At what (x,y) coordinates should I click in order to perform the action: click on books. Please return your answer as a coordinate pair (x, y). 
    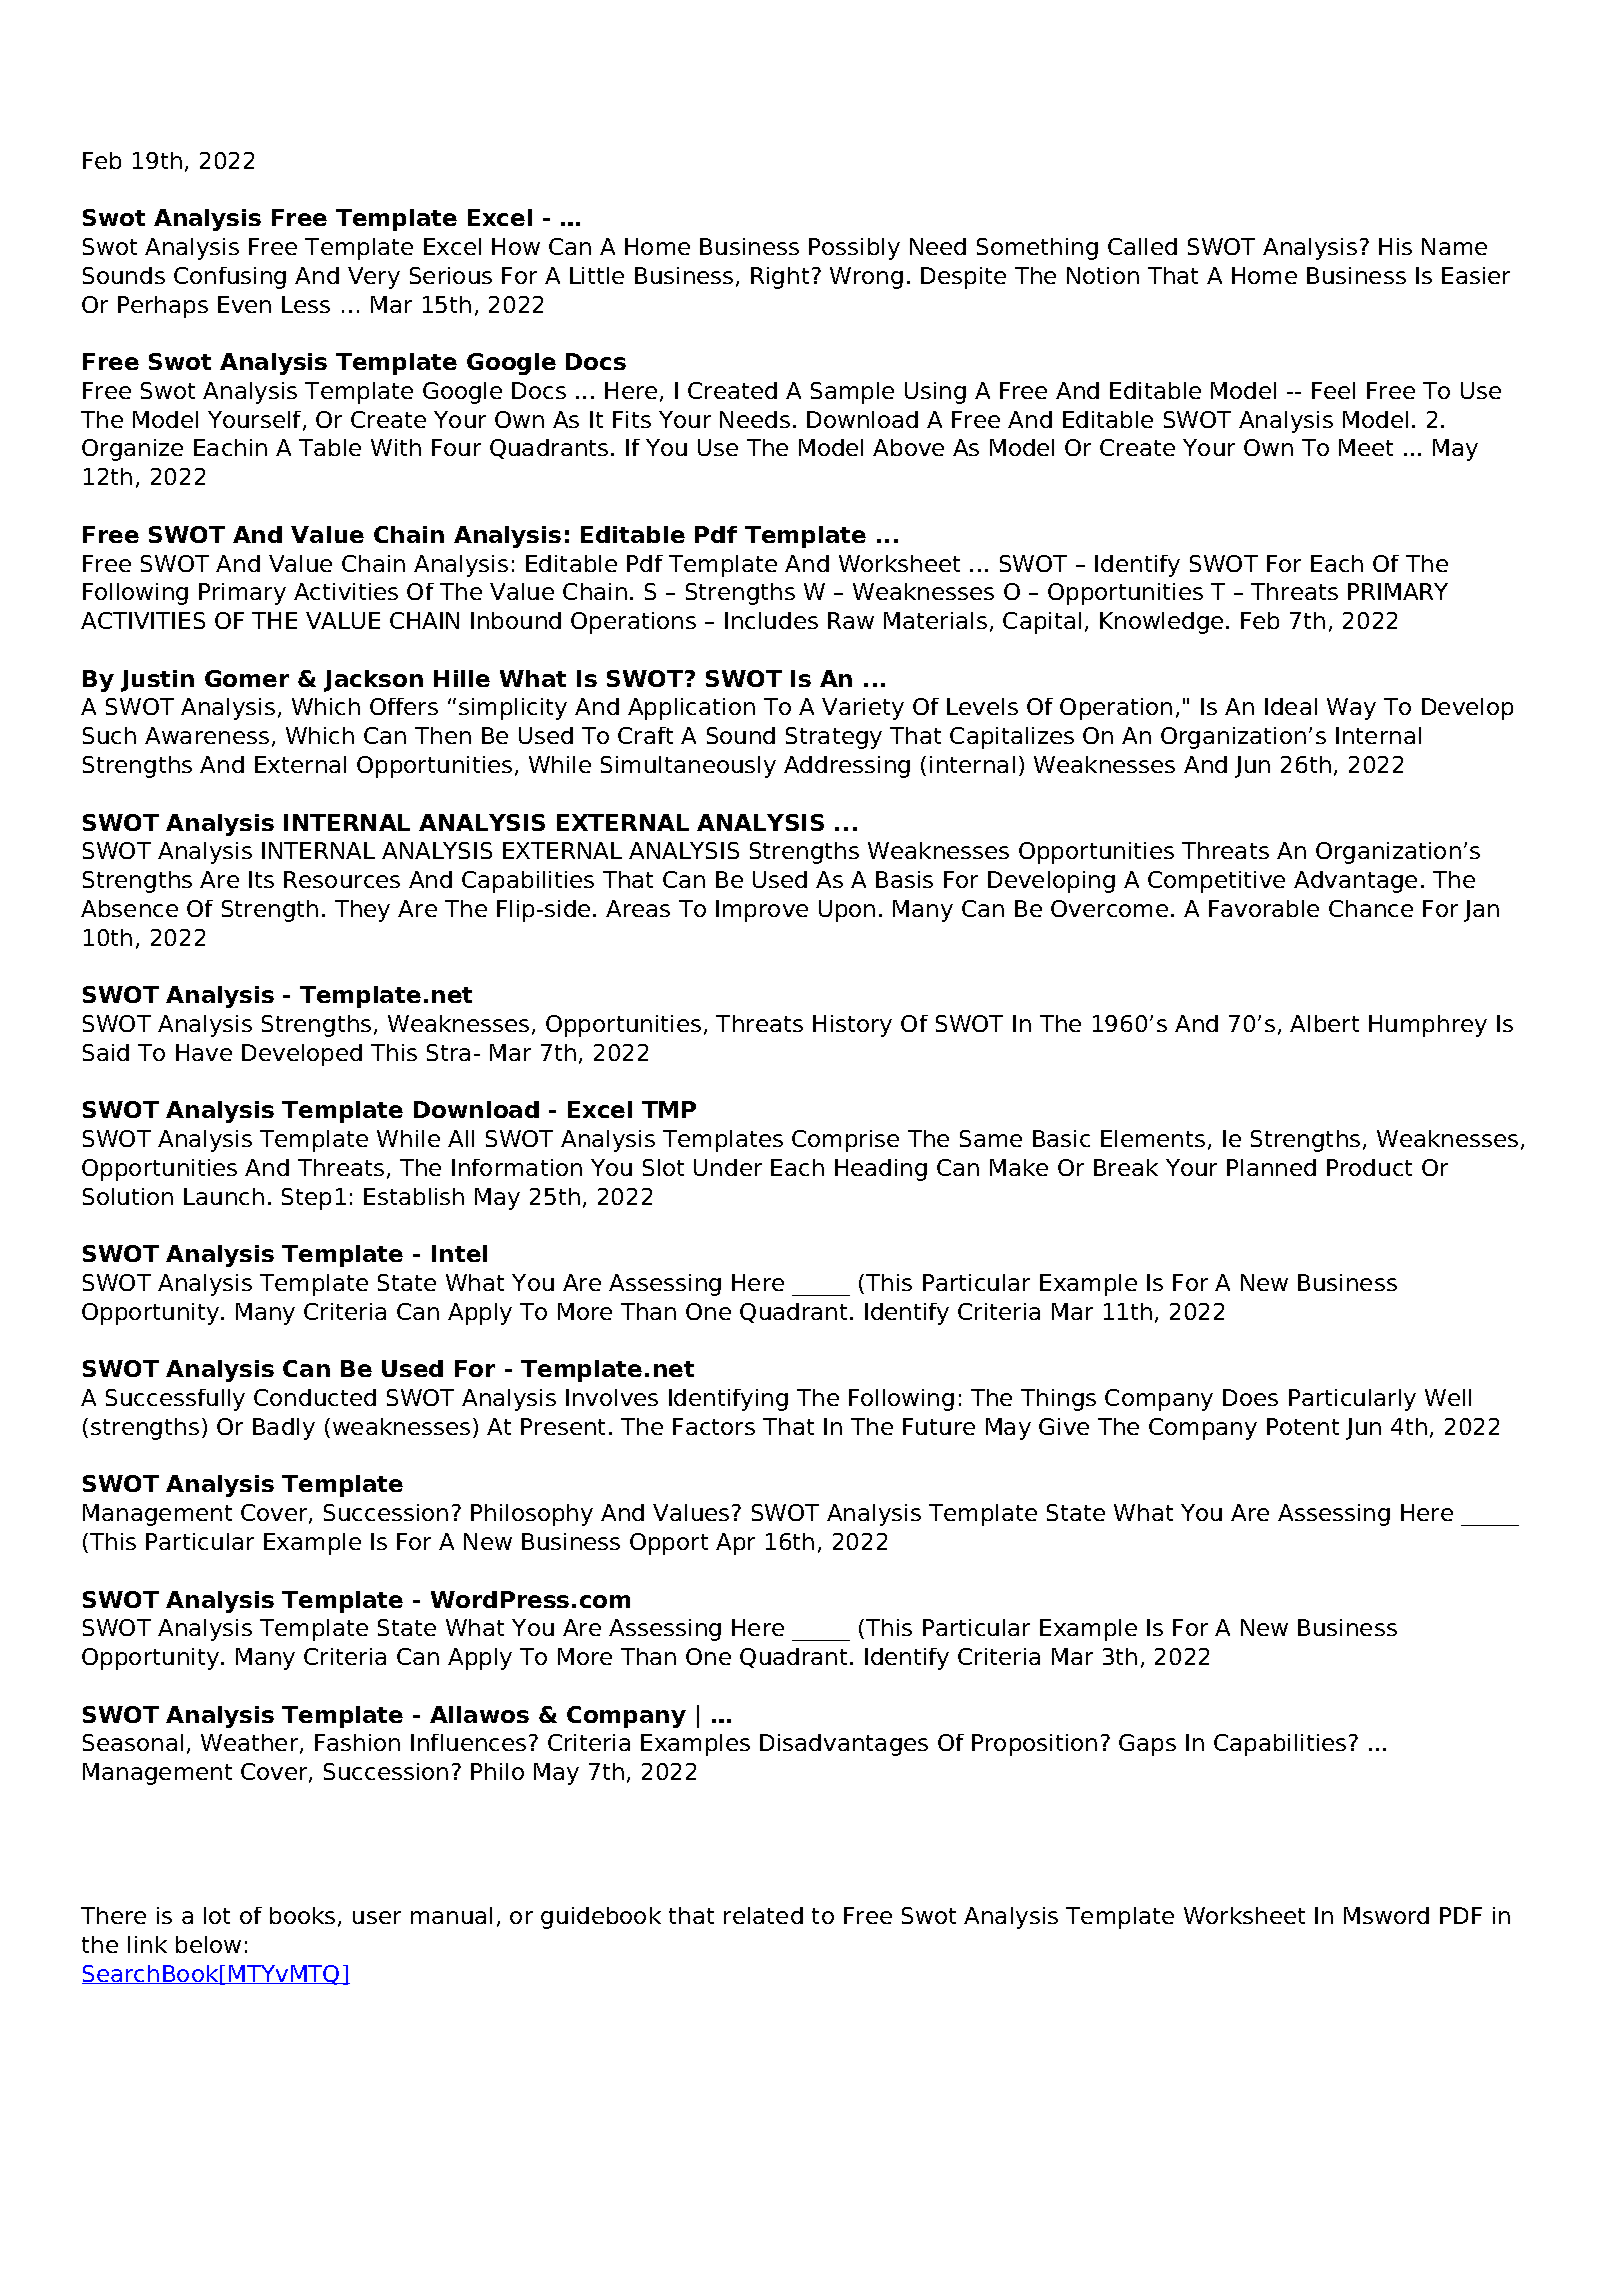
    Looking at the image, I should click on (302, 1915).
